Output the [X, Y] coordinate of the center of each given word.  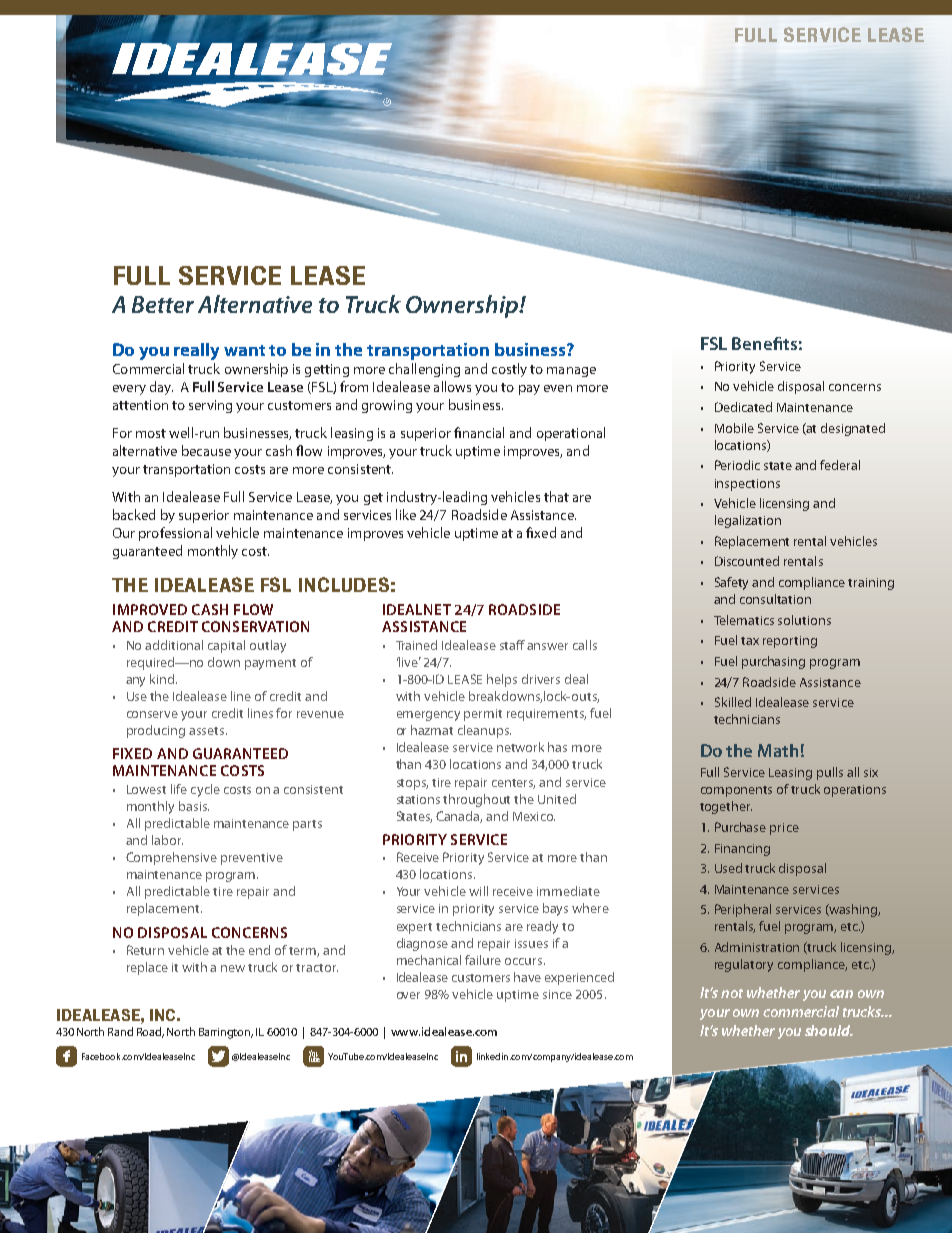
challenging [424, 370]
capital [226, 646]
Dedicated [743, 407]
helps [502, 680]
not [732, 993]
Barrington [226, 1033]
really [196, 351]
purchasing [773, 662]
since [557, 994]
